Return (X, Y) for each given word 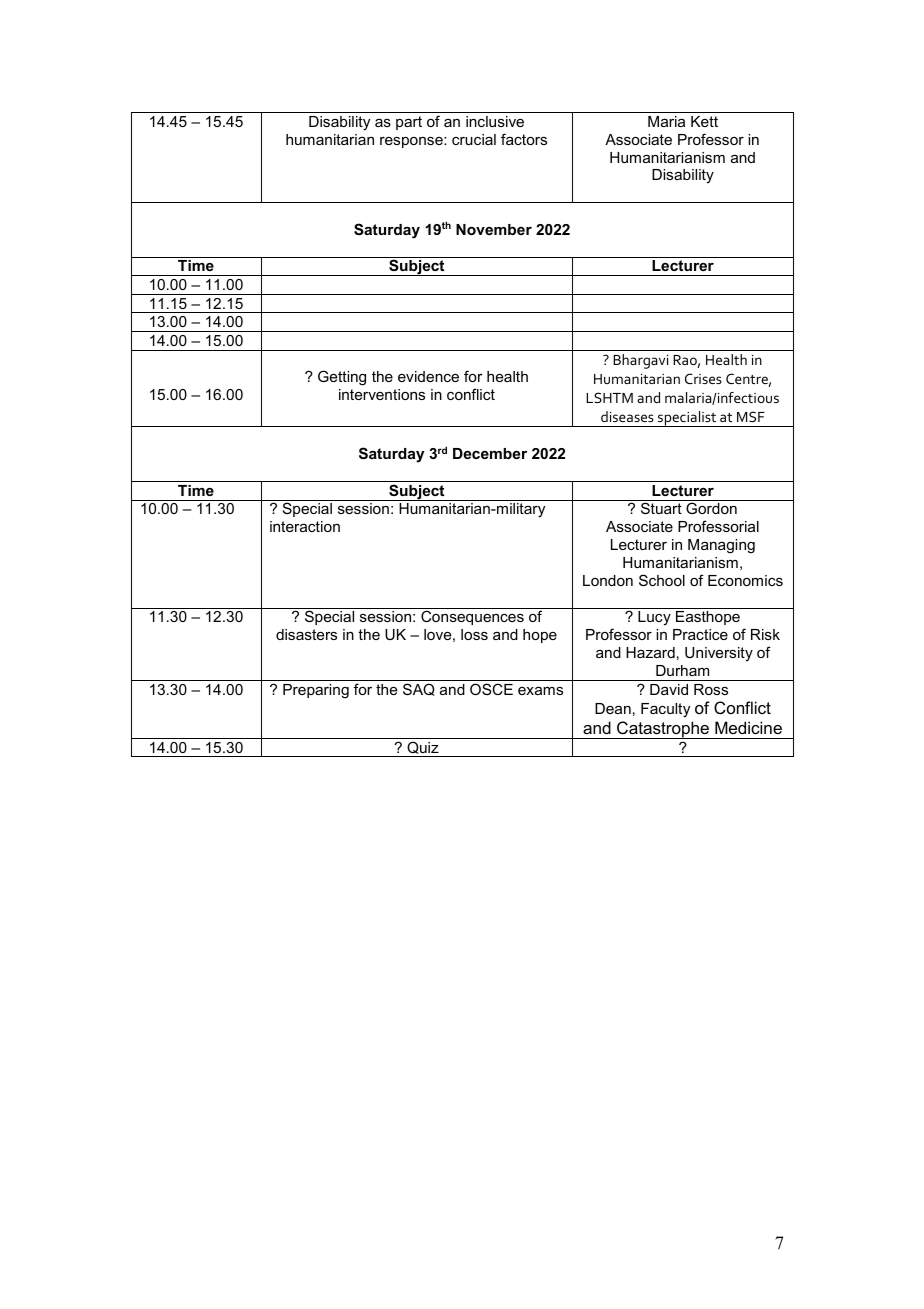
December (490, 453)
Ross (711, 689)
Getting (342, 378)
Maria (666, 121)
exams (540, 691)
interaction (305, 526)
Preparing (316, 691)
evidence (428, 376)
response (412, 142)
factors (524, 139)
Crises (703, 378)
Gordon (711, 508)
